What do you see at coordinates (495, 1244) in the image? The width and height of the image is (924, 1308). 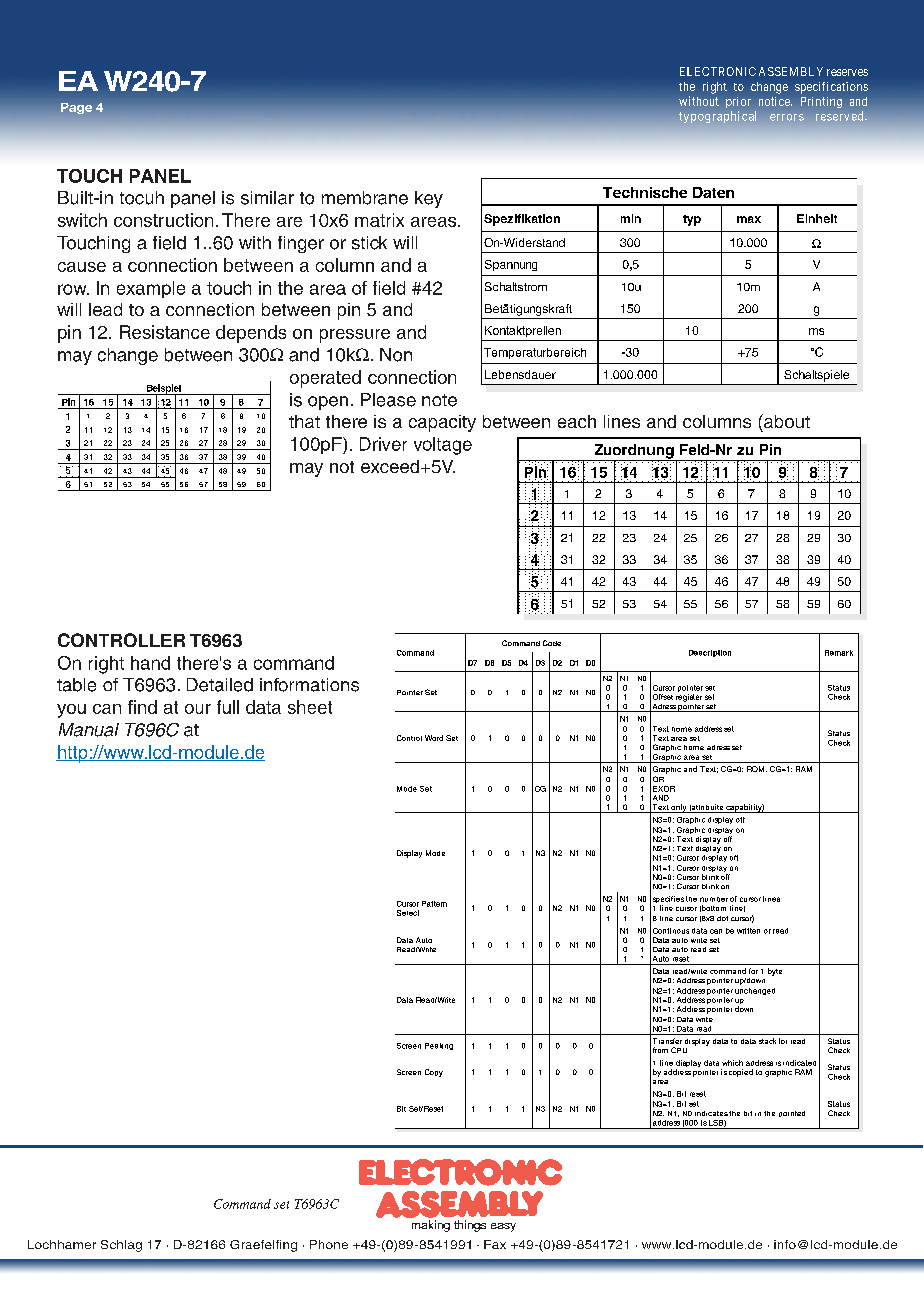 I see `Fax` at bounding box center [495, 1244].
